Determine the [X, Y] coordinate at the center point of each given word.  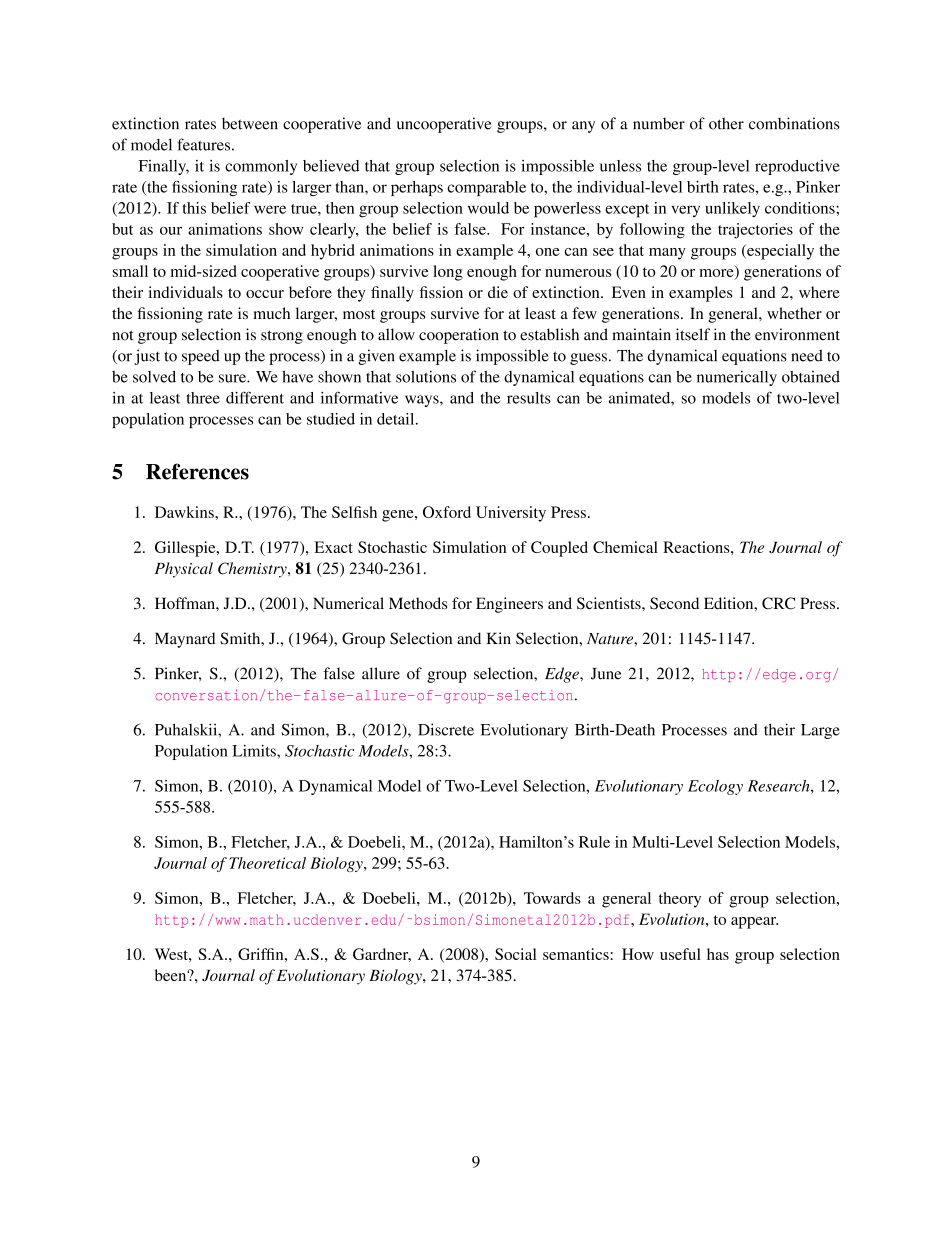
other [726, 123]
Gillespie [186, 549]
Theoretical [267, 863]
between [250, 123]
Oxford [447, 512]
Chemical [625, 547]
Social [515, 954]
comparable [486, 188]
